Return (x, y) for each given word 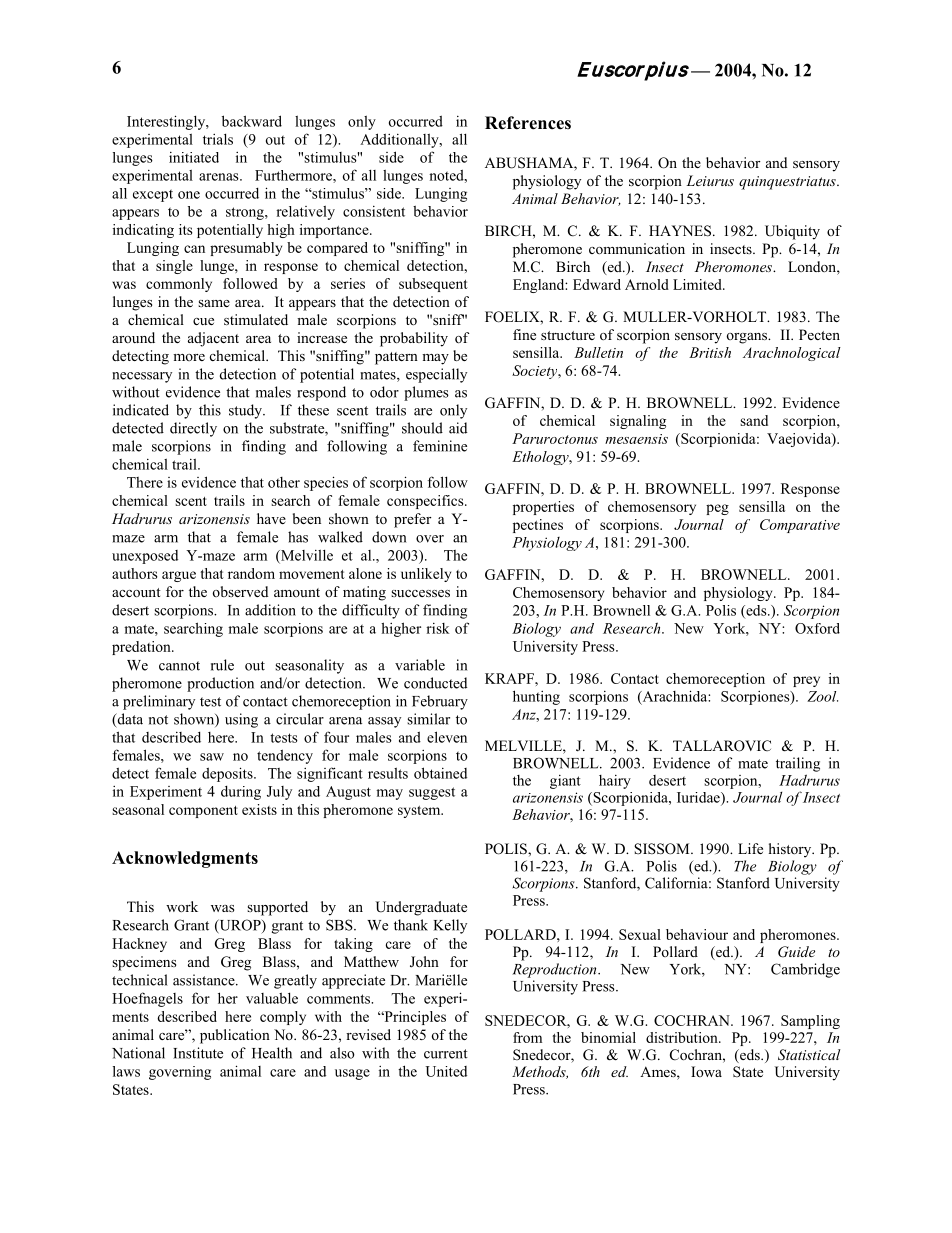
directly (193, 429)
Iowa (706, 1071)
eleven (447, 737)
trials (218, 139)
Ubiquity (792, 232)
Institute (198, 1053)
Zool (822, 696)
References (528, 123)
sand (754, 420)
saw (212, 757)
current (446, 1054)
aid (458, 428)
